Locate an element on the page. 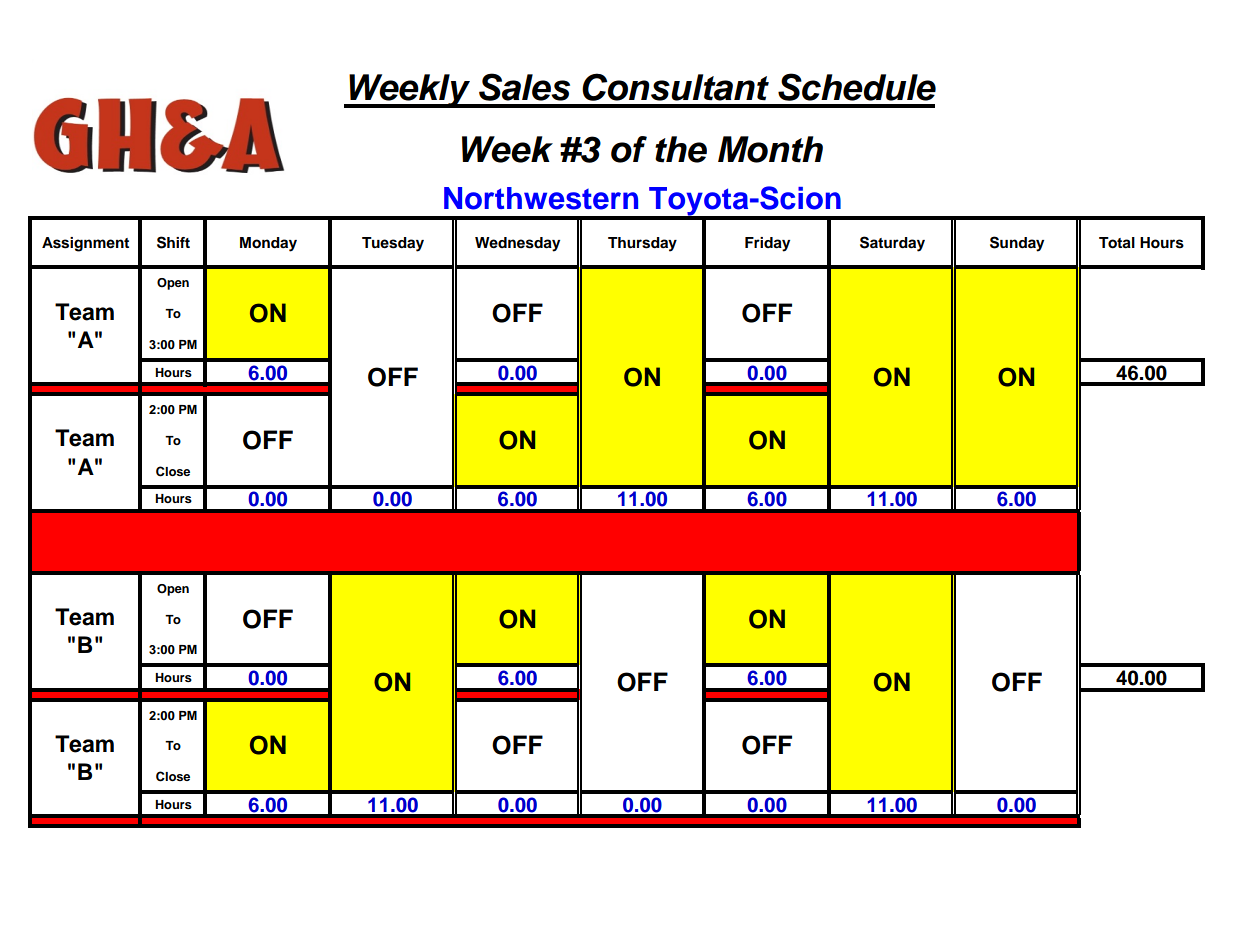 The width and height of the document is (1233, 952). Sunday is located at coordinates (1017, 244).
